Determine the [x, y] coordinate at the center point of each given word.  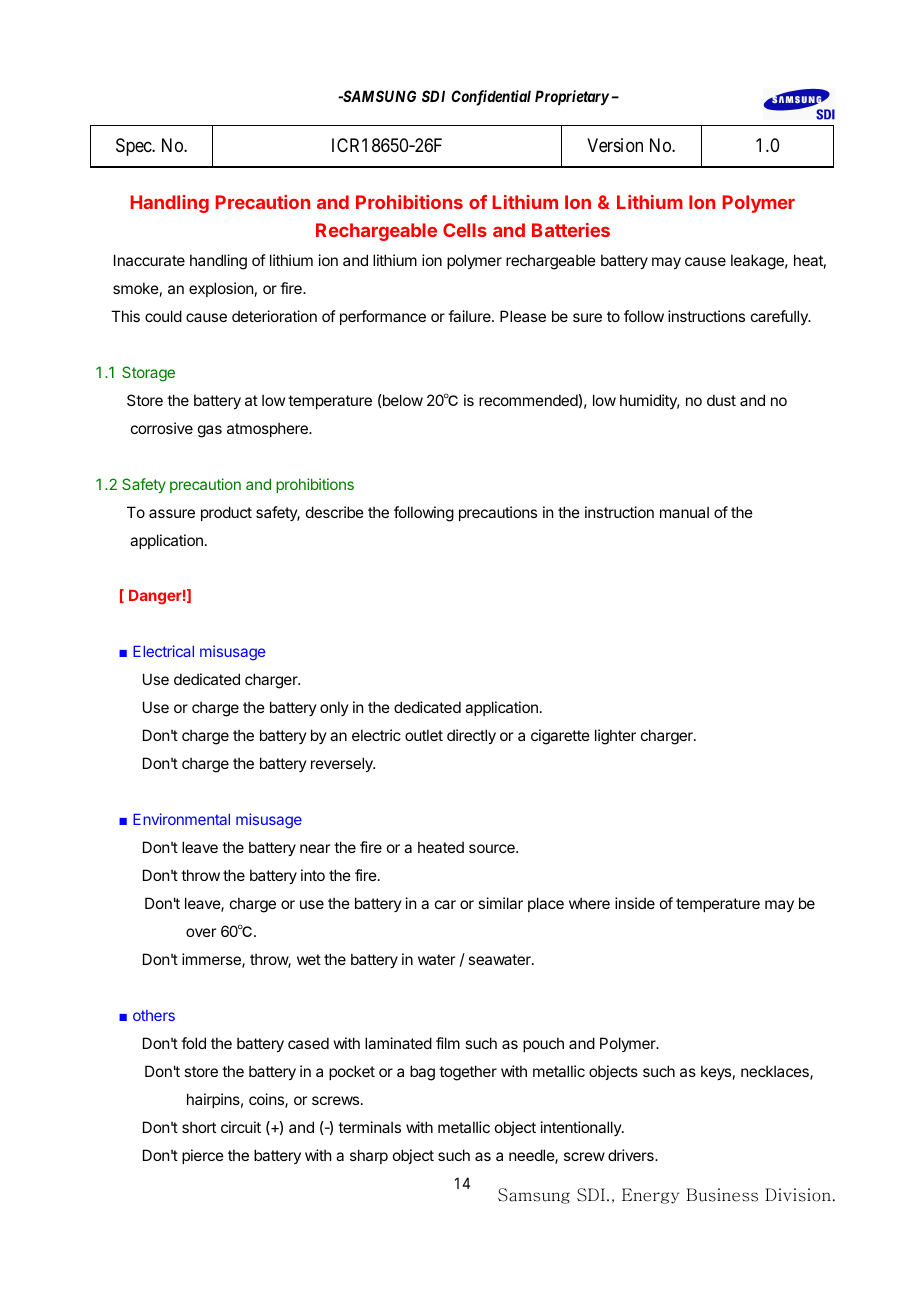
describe [335, 512]
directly [471, 736]
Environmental [181, 819]
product [226, 513]
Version [615, 145]
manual [684, 512]
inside [635, 903]
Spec [134, 147]
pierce [203, 1156]
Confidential [491, 98]
